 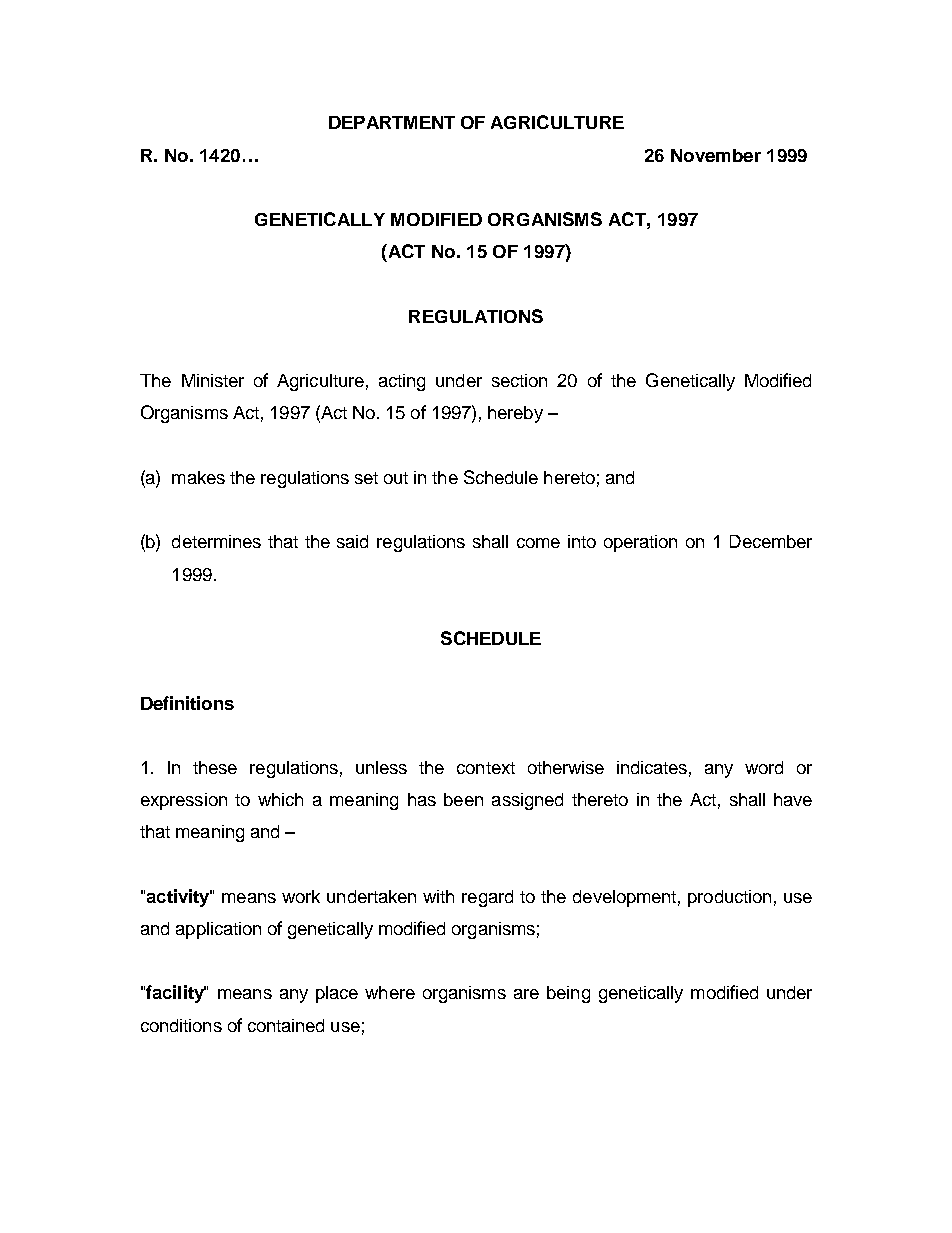 I want to click on contained, so click(x=286, y=1025).
